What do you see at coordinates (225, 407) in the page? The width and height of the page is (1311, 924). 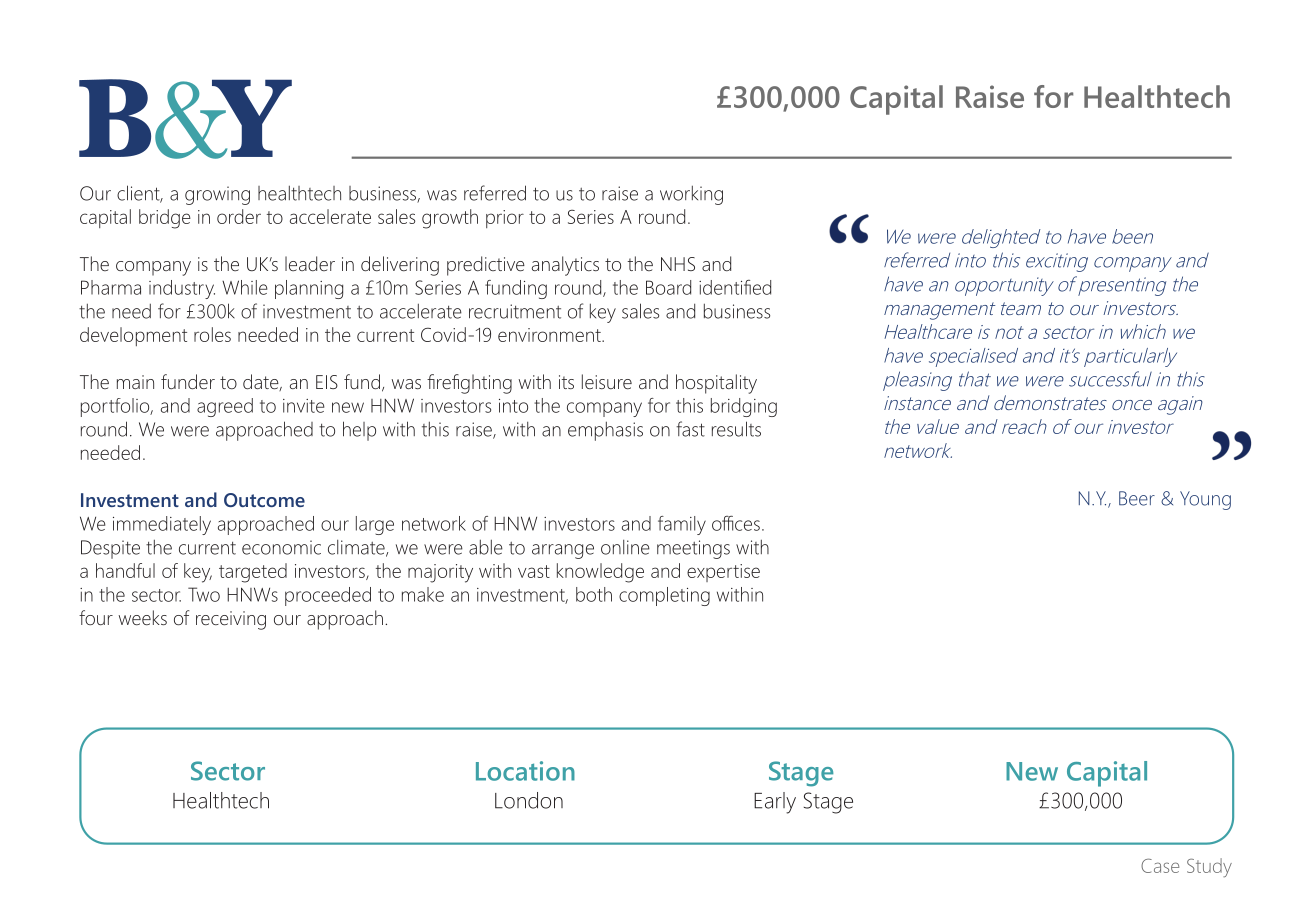 I see `agreed` at bounding box center [225, 407].
